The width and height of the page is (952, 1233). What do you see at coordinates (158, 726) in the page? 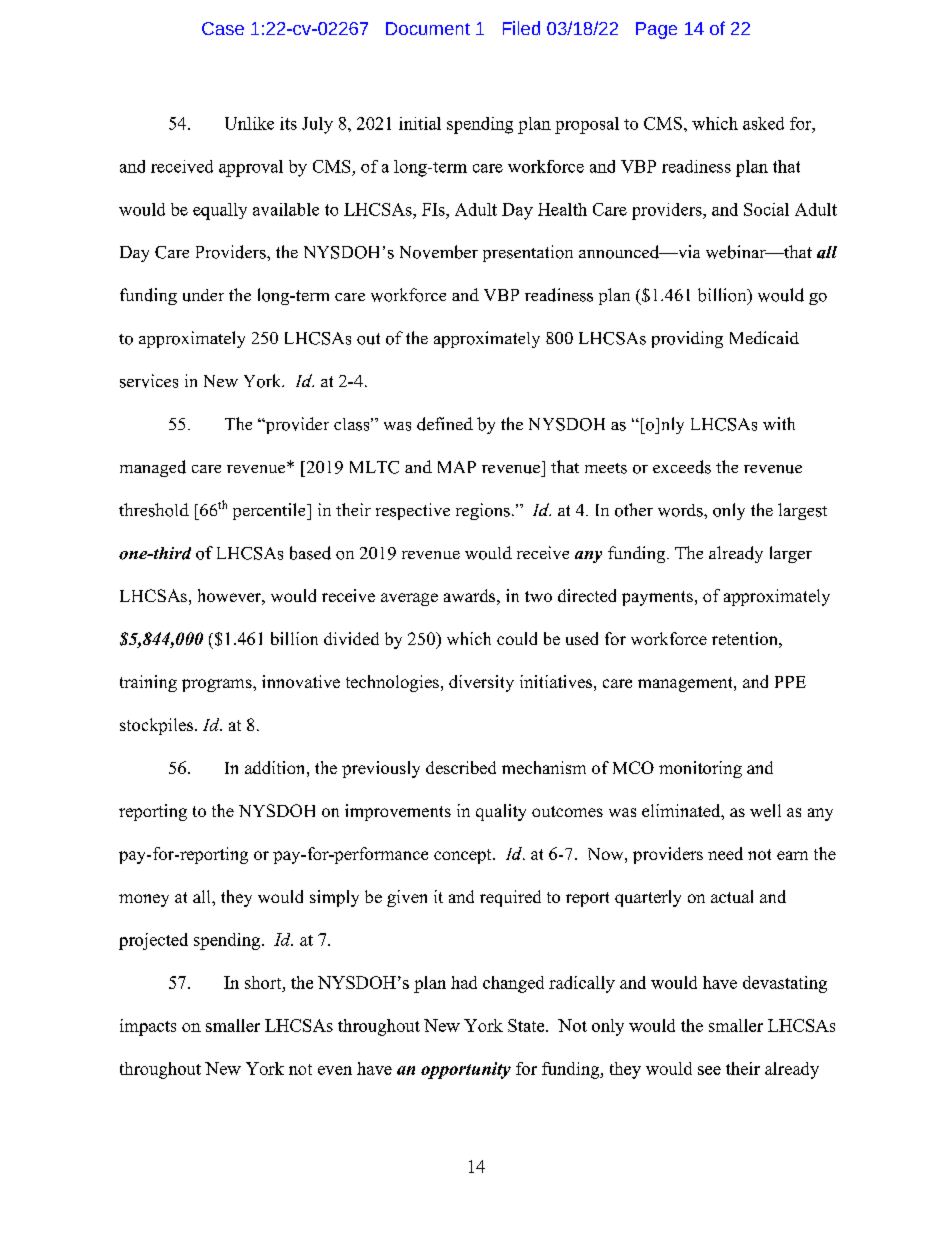
I see `stockpiles` at bounding box center [158, 726].
